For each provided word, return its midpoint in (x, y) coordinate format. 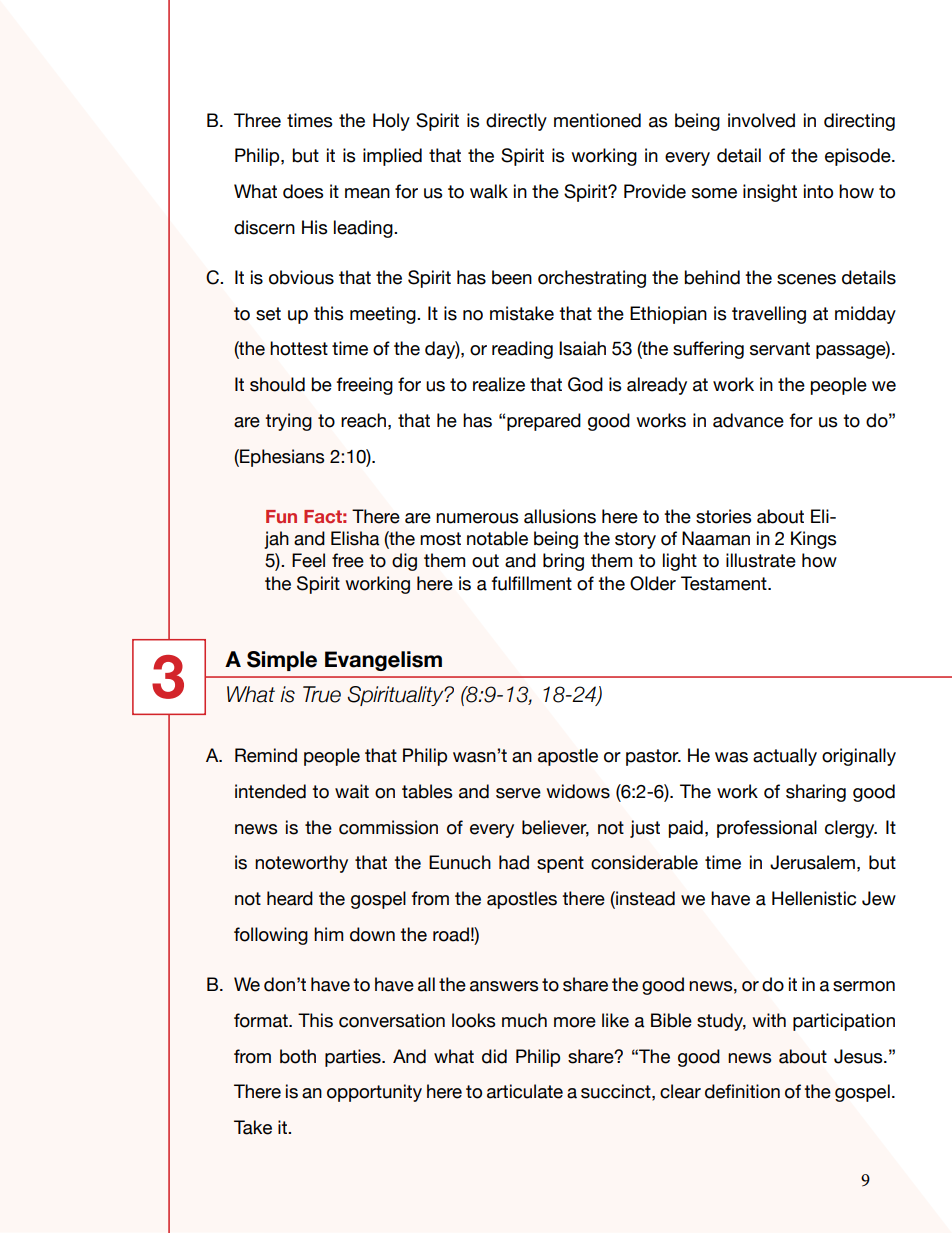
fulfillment (532, 583)
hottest (299, 348)
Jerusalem (812, 862)
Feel (308, 560)
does (303, 191)
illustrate (761, 560)
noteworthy (301, 864)
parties (354, 1058)
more (575, 1022)
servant (780, 349)
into (818, 191)
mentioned (597, 120)
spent (560, 864)
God (585, 384)
